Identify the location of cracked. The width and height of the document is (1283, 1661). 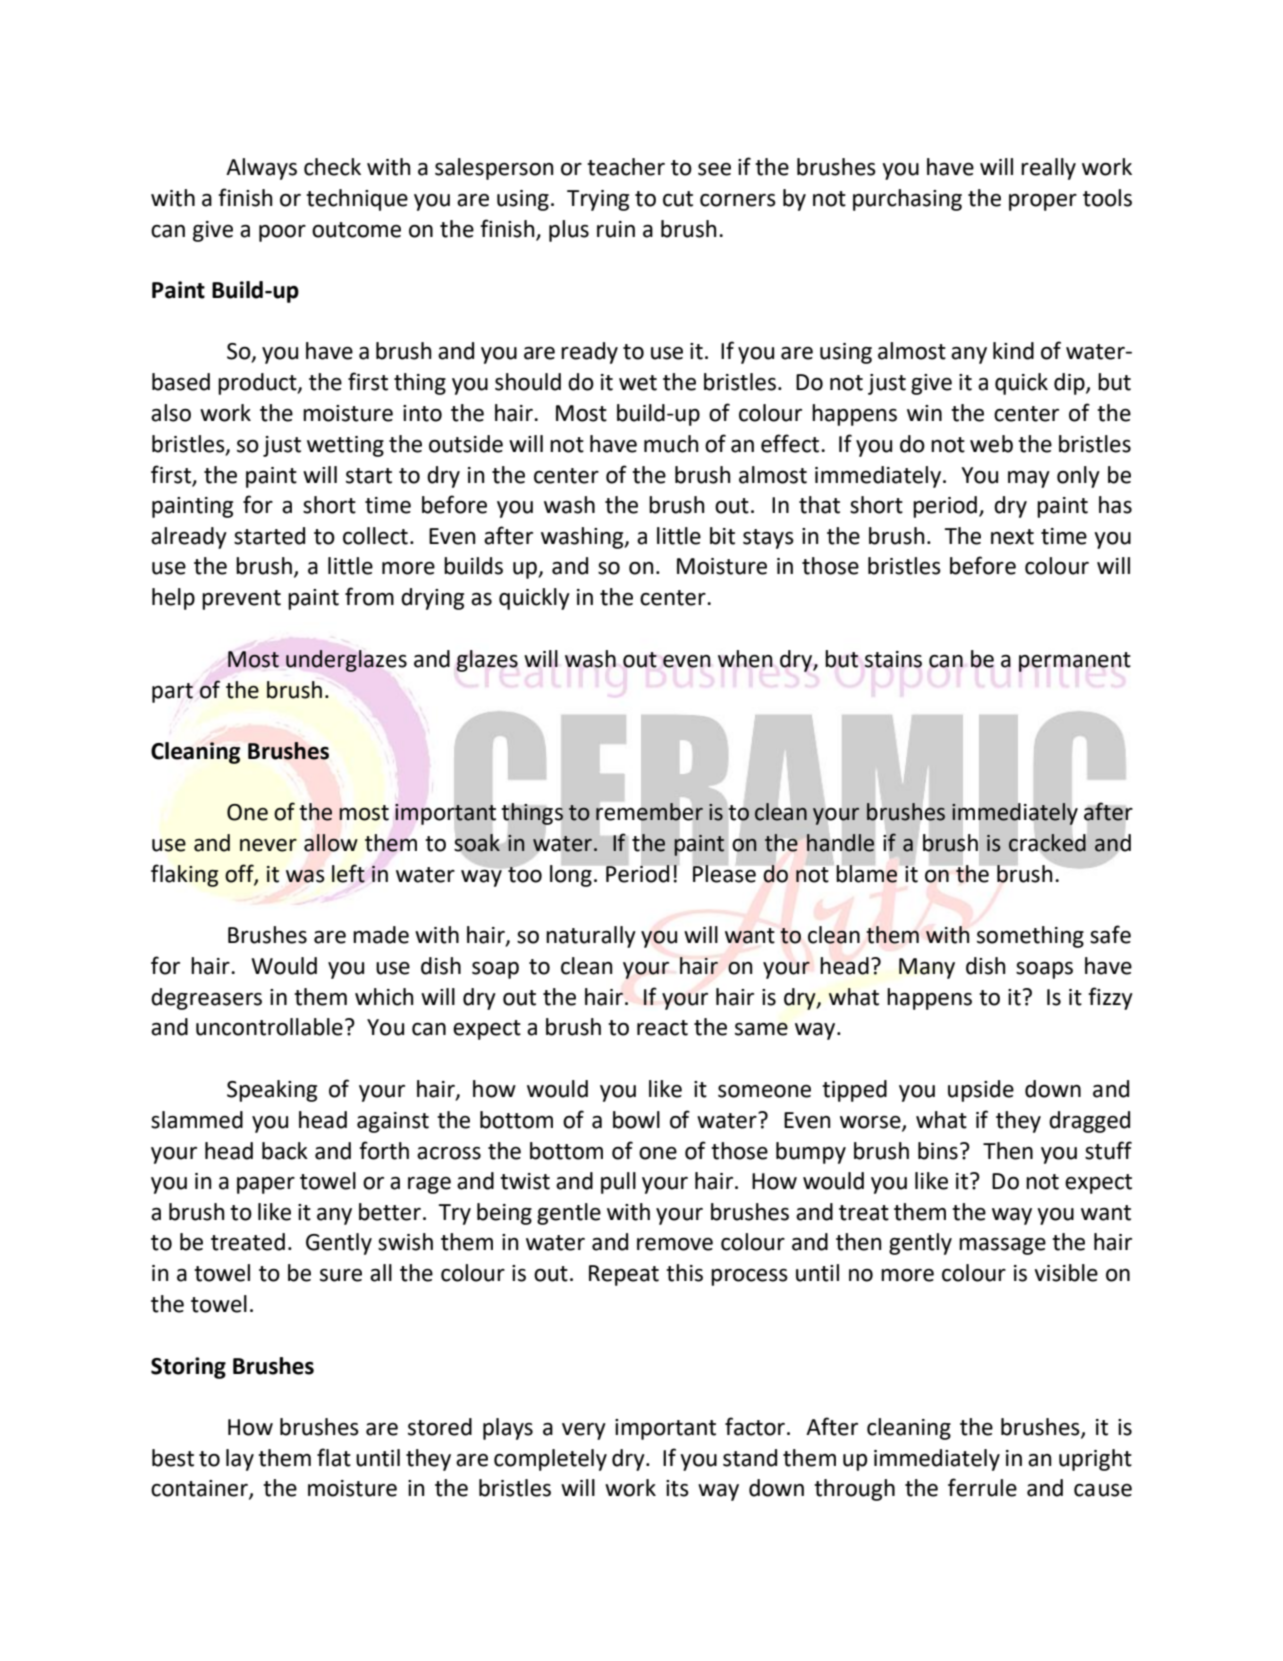
(1047, 843).
